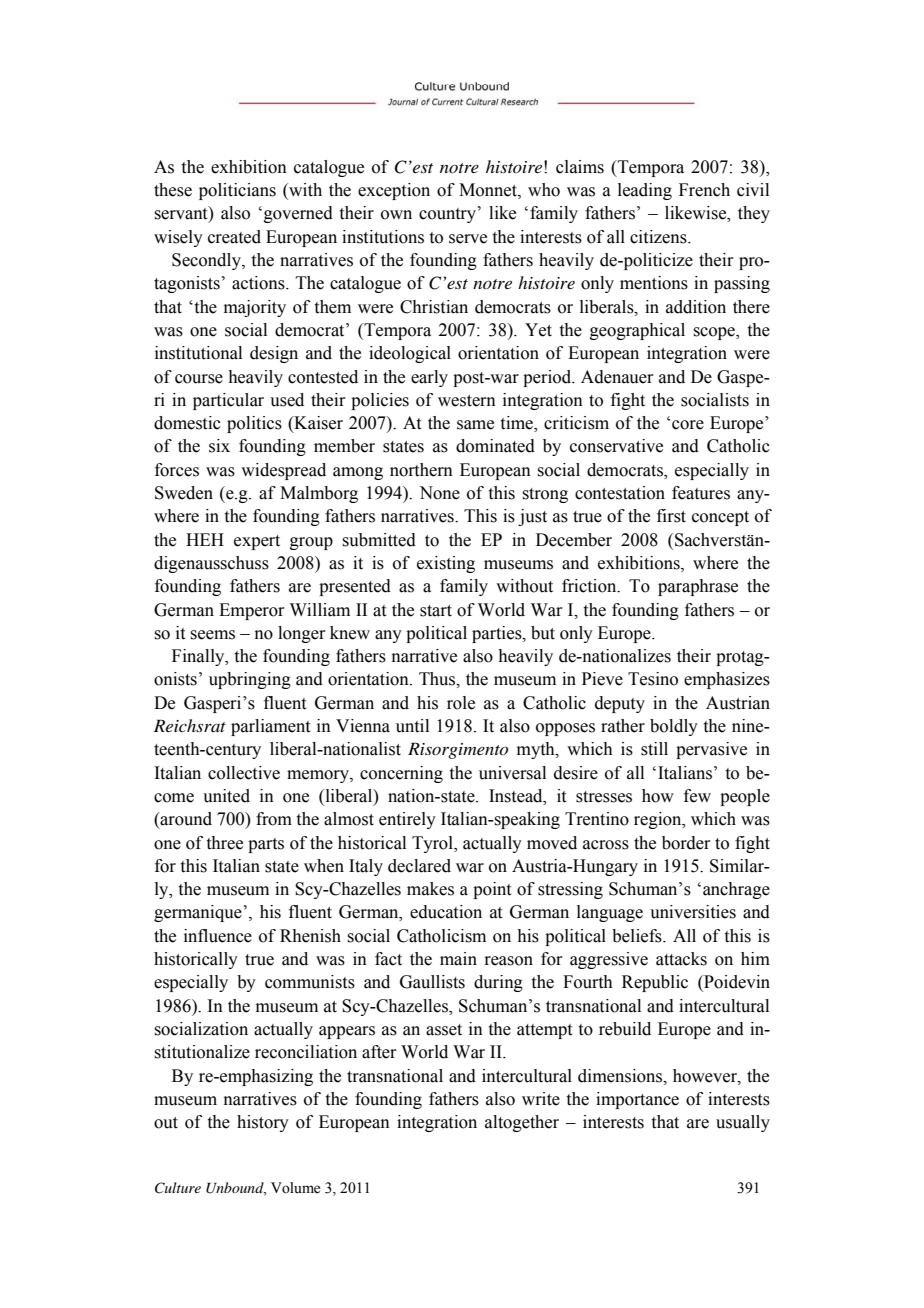 This page has height=1308, width=924. I want to click on influence, so click(218, 936).
